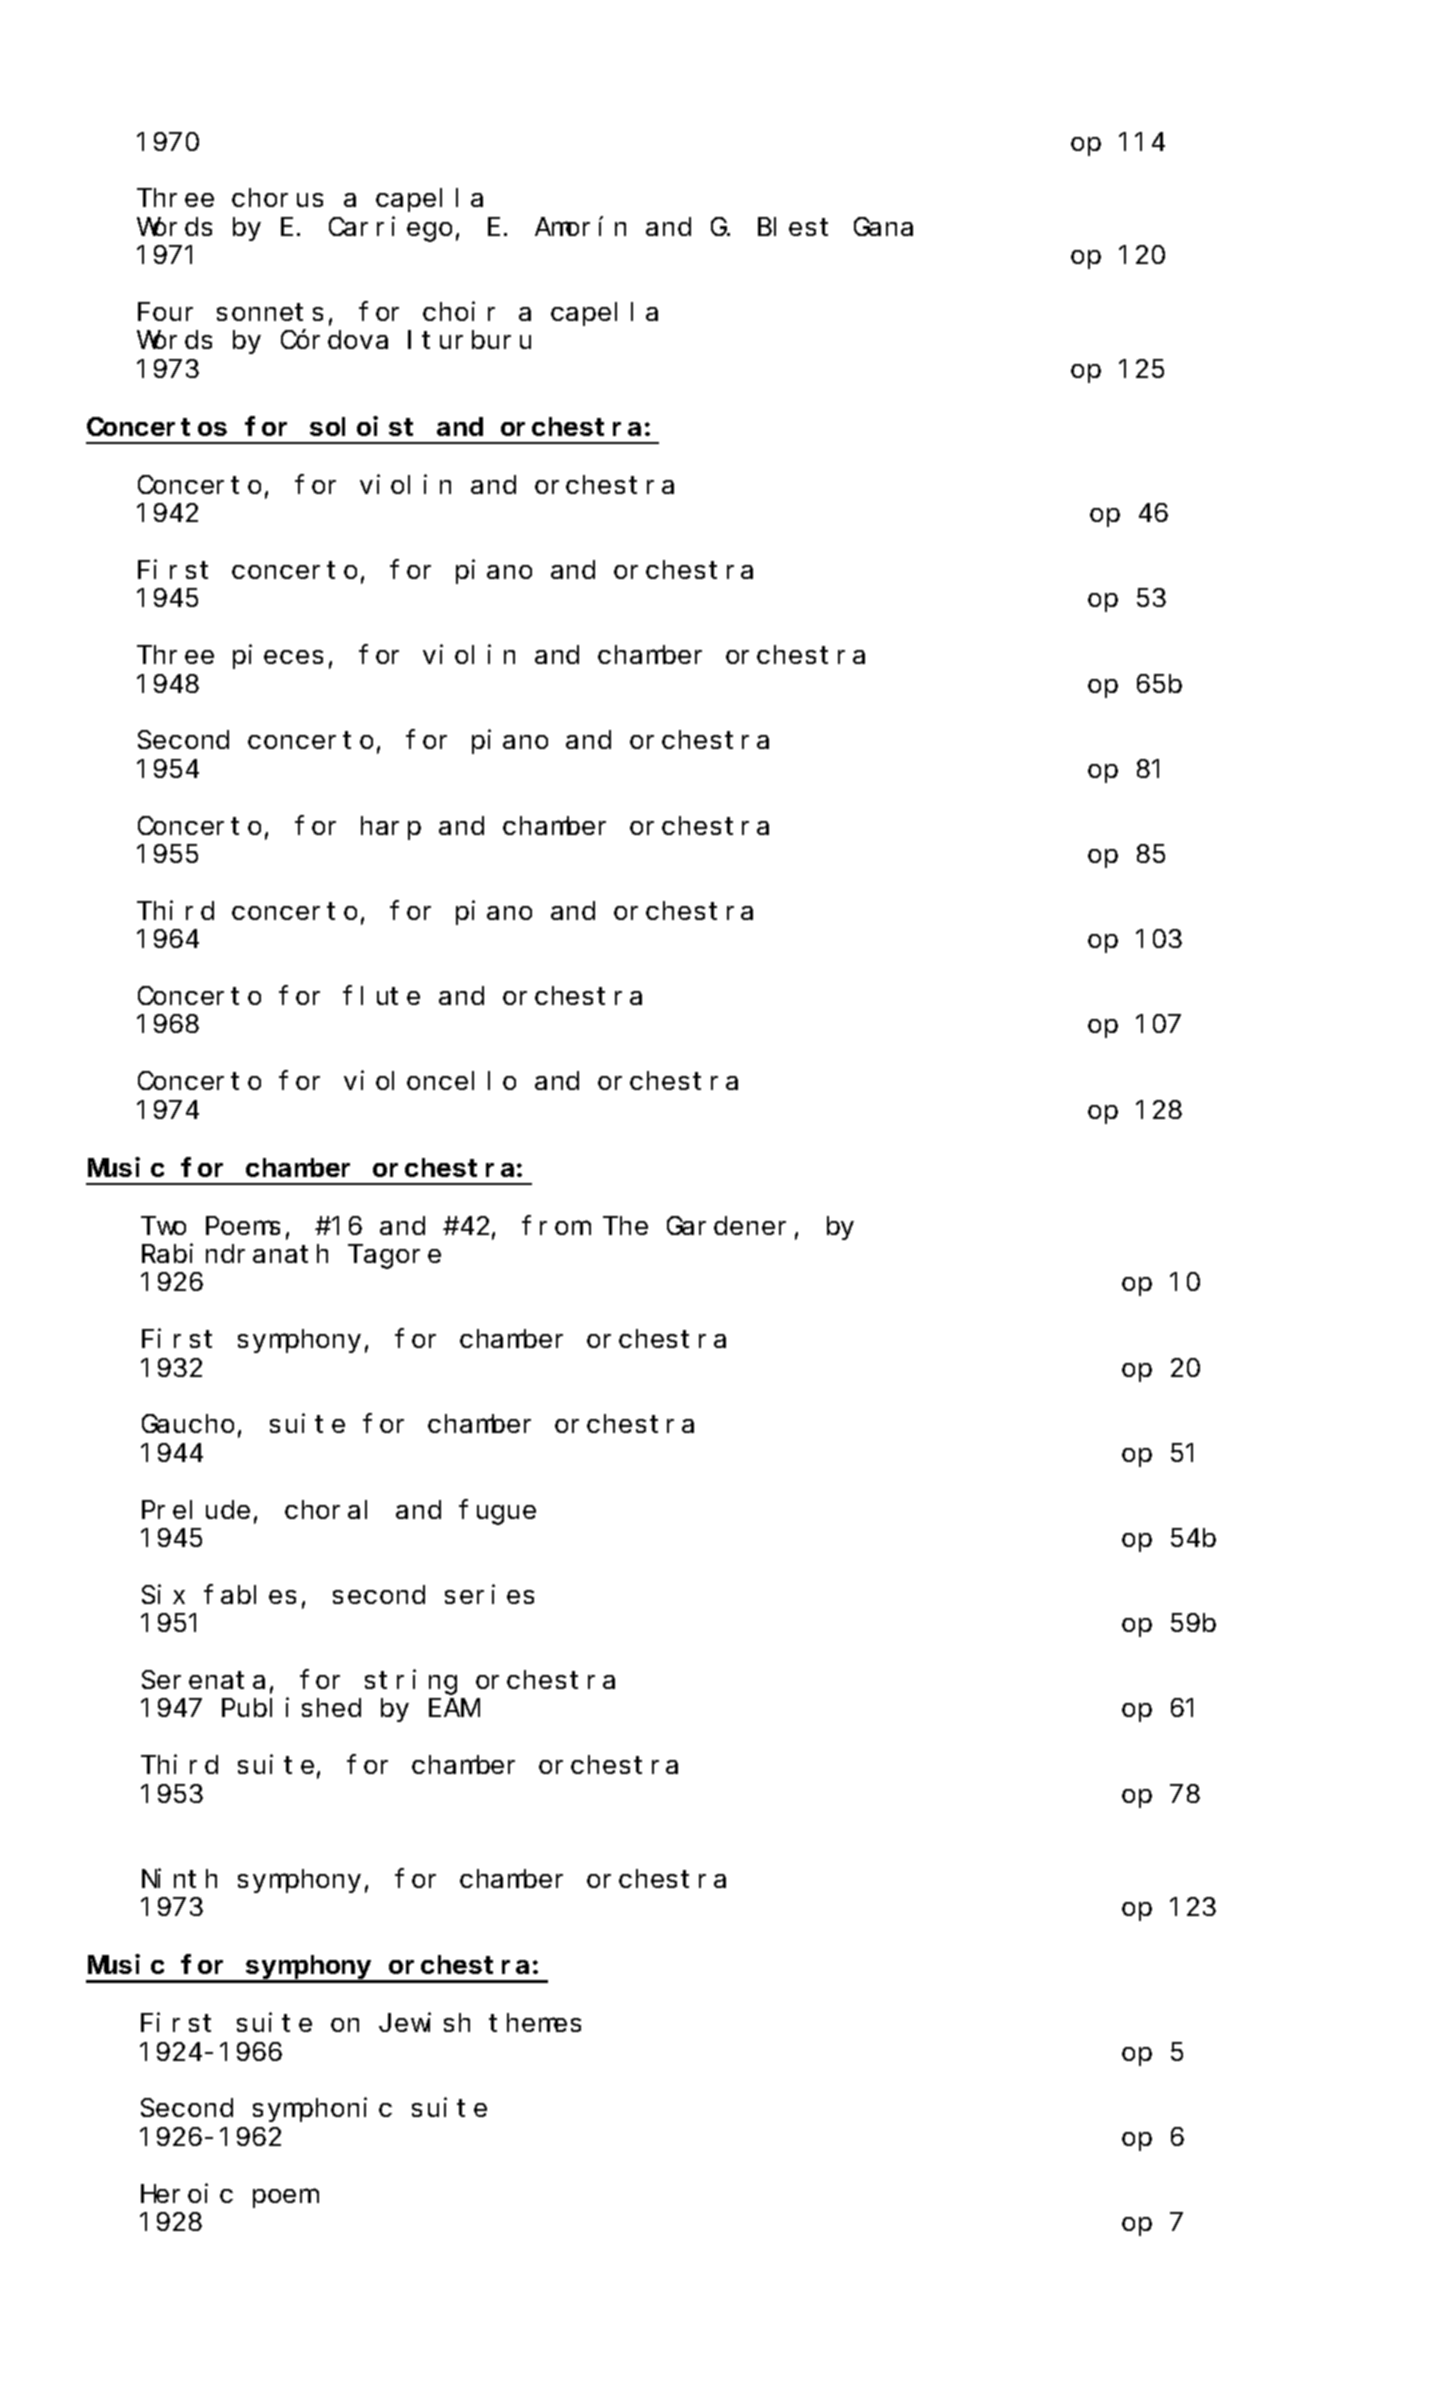 Image resolution: width=1449 pixels, height=2386 pixels. I want to click on sonnets, so click(270, 312).
